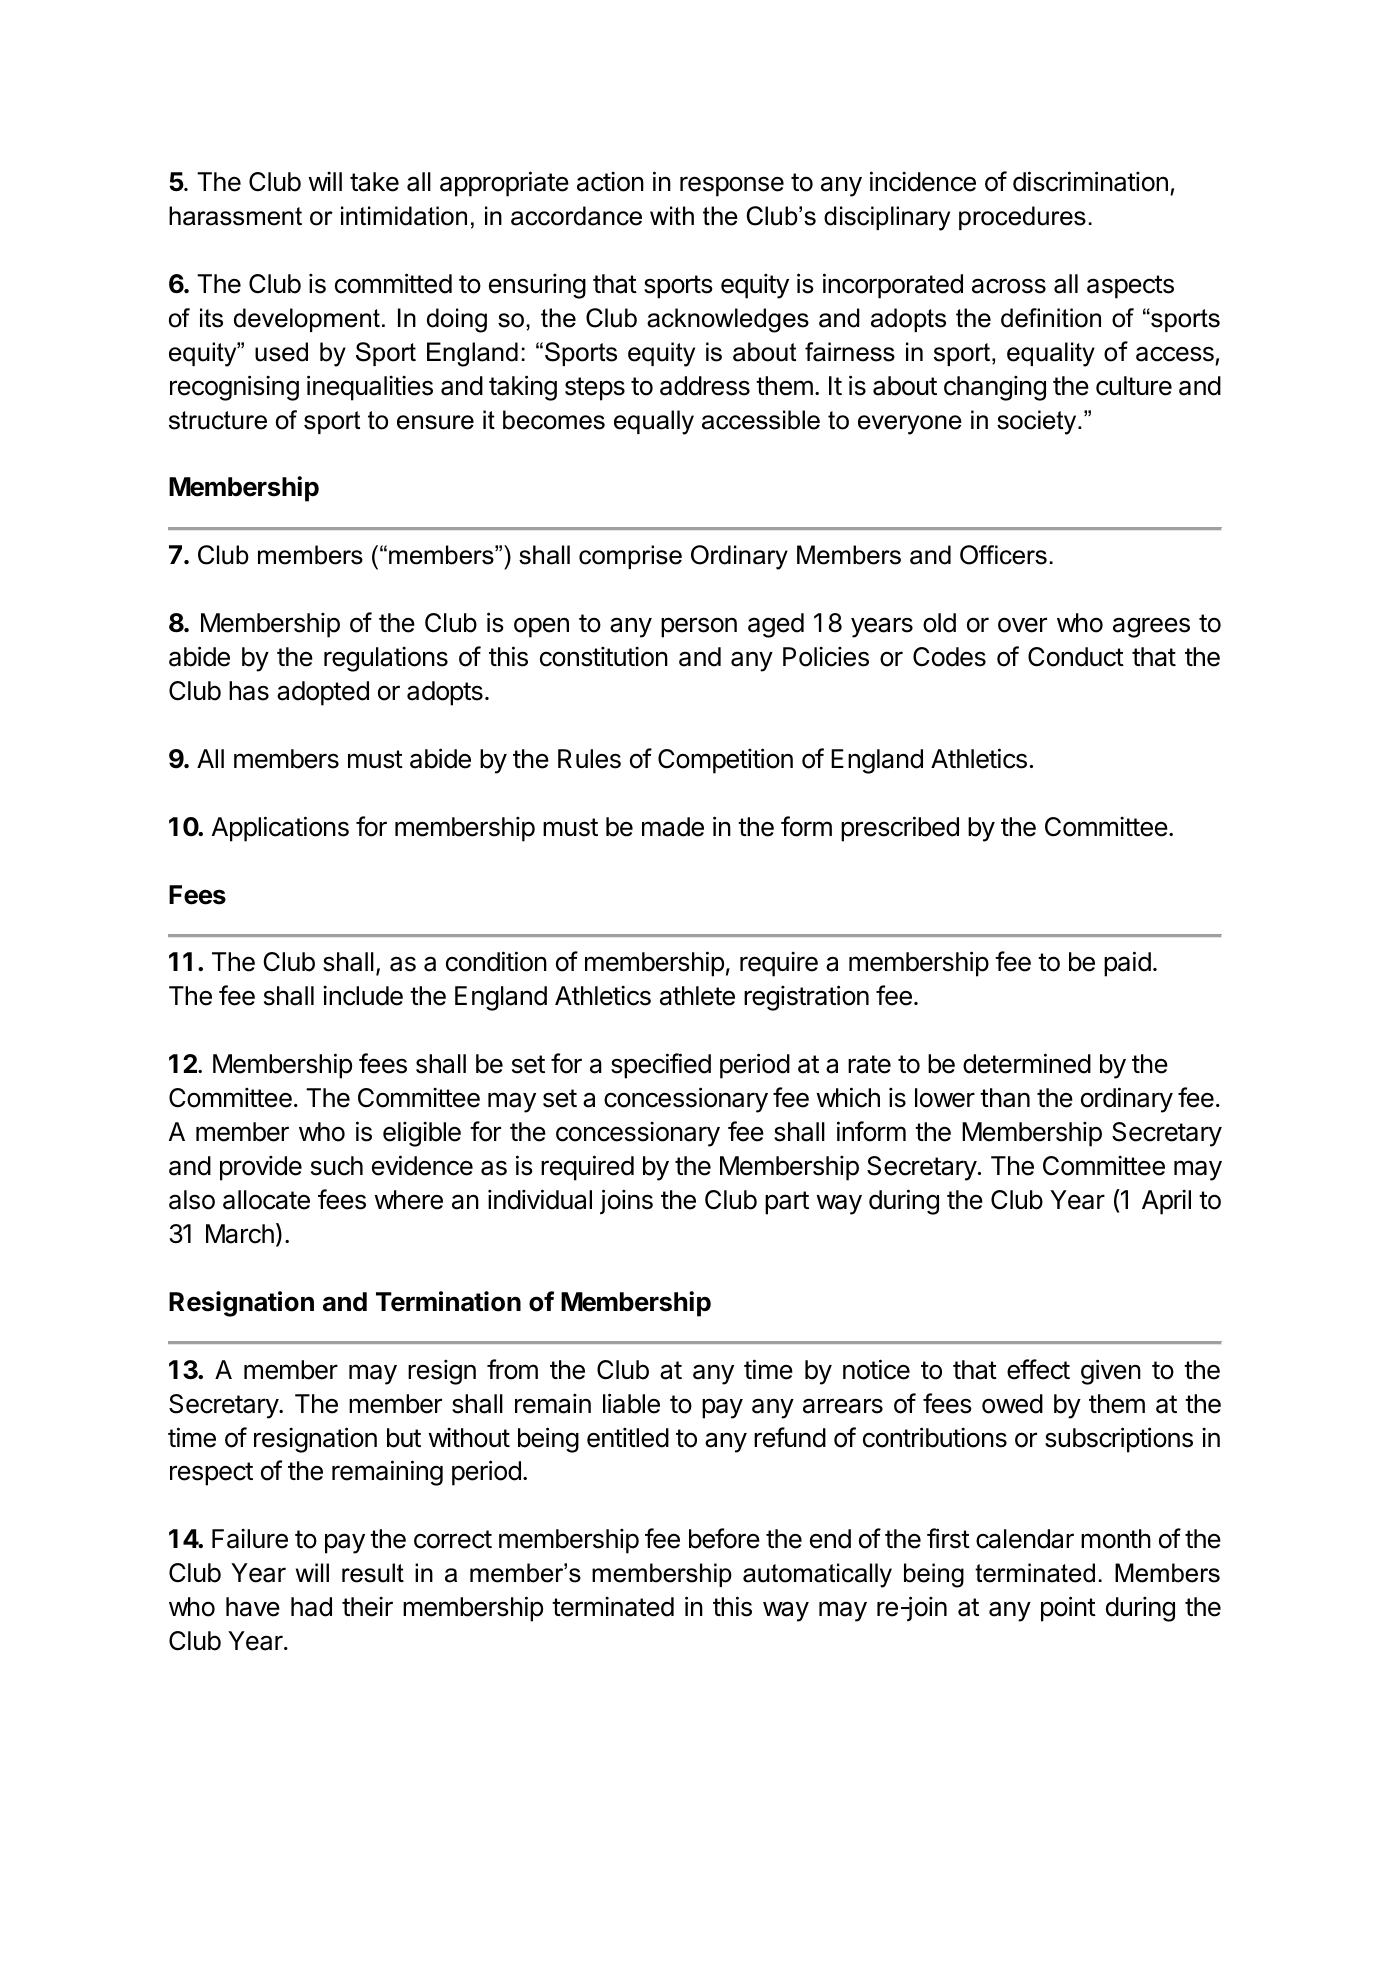 This image has height=1963, width=1389. I want to click on made, so click(673, 827).
